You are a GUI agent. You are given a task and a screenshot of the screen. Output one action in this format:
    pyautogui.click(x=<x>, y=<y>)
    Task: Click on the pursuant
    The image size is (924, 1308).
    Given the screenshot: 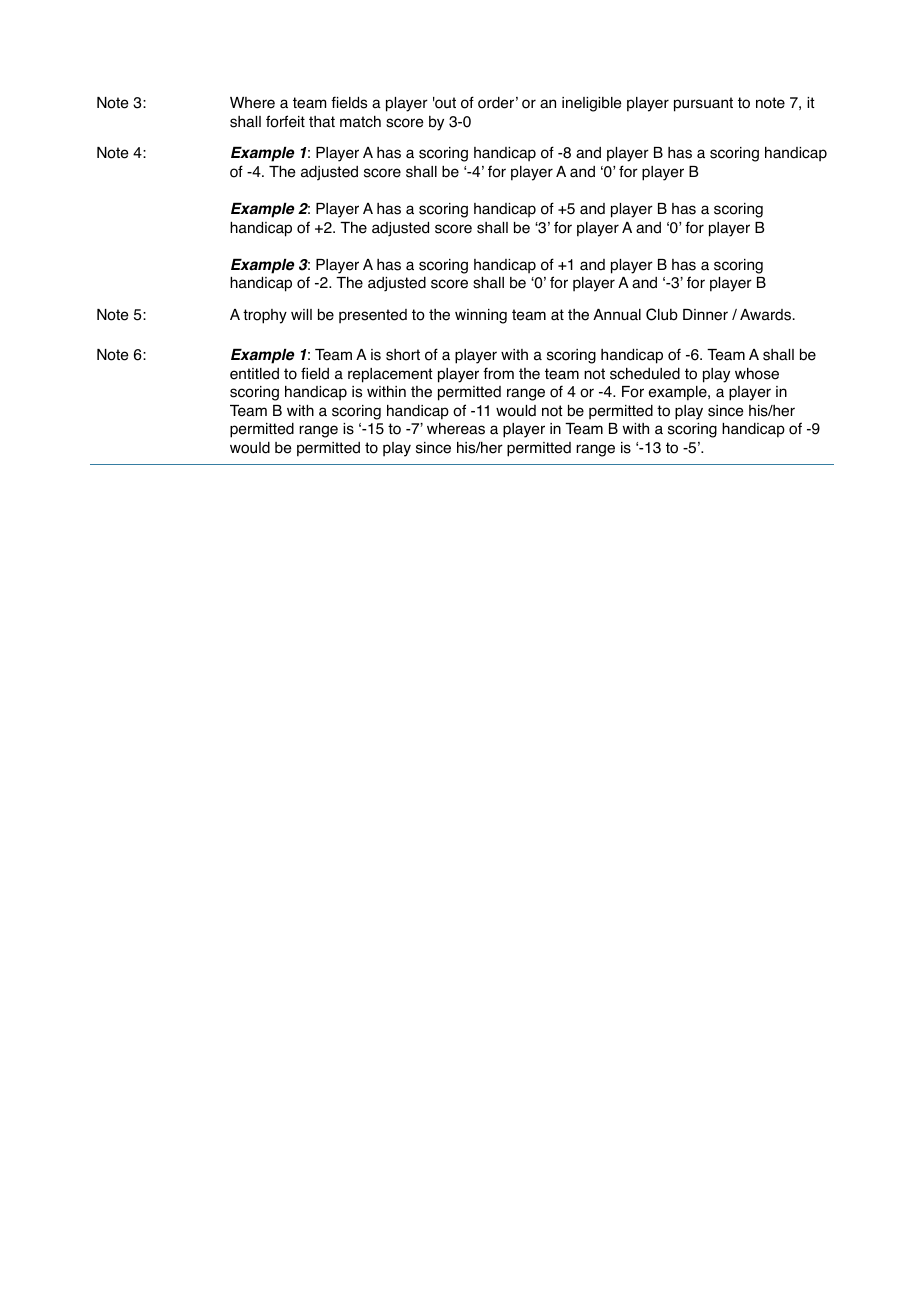 What is the action you would take?
    pyautogui.click(x=703, y=104)
